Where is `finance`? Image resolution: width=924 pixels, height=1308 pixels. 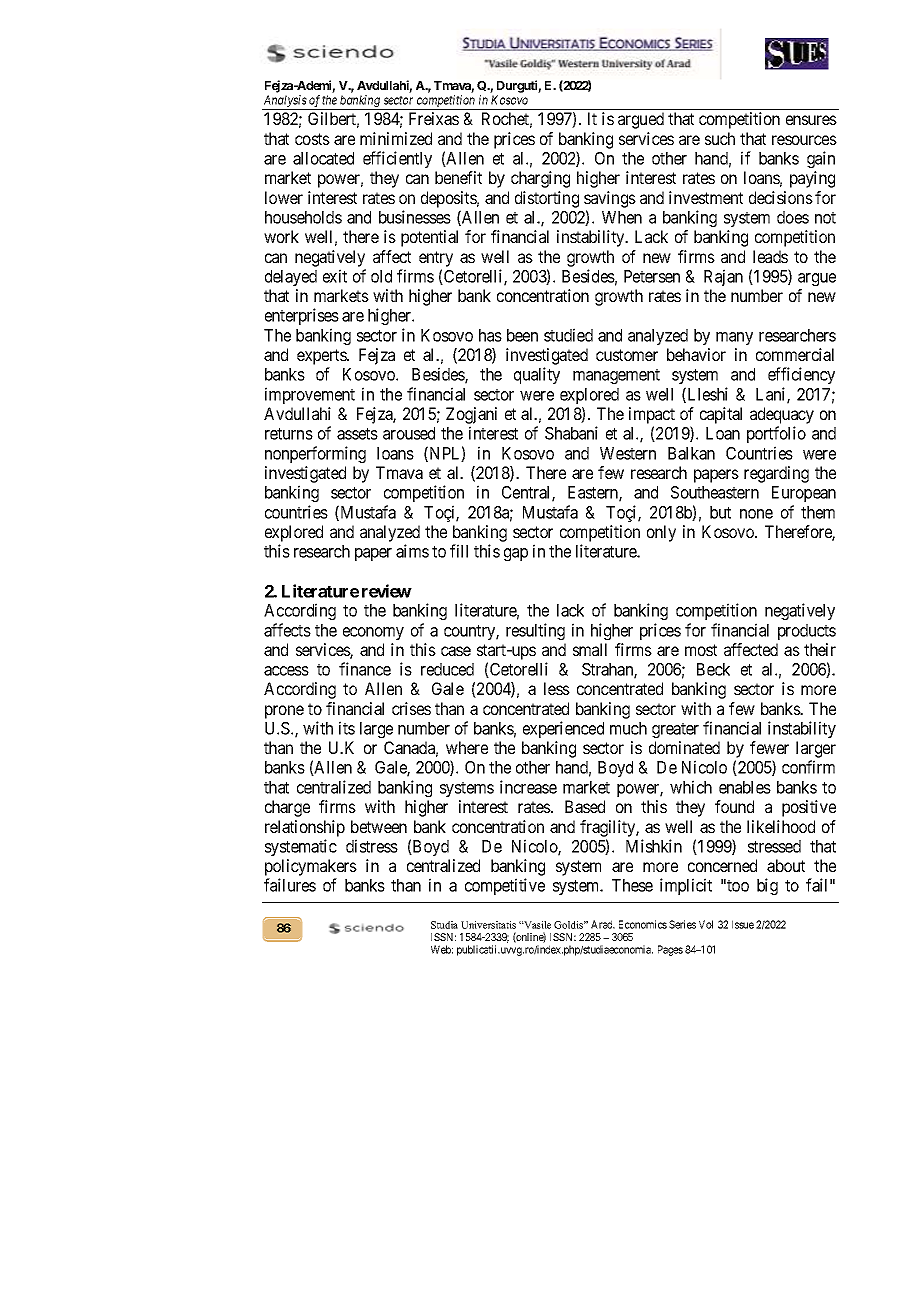
finance is located at coordinates (365, 669).
